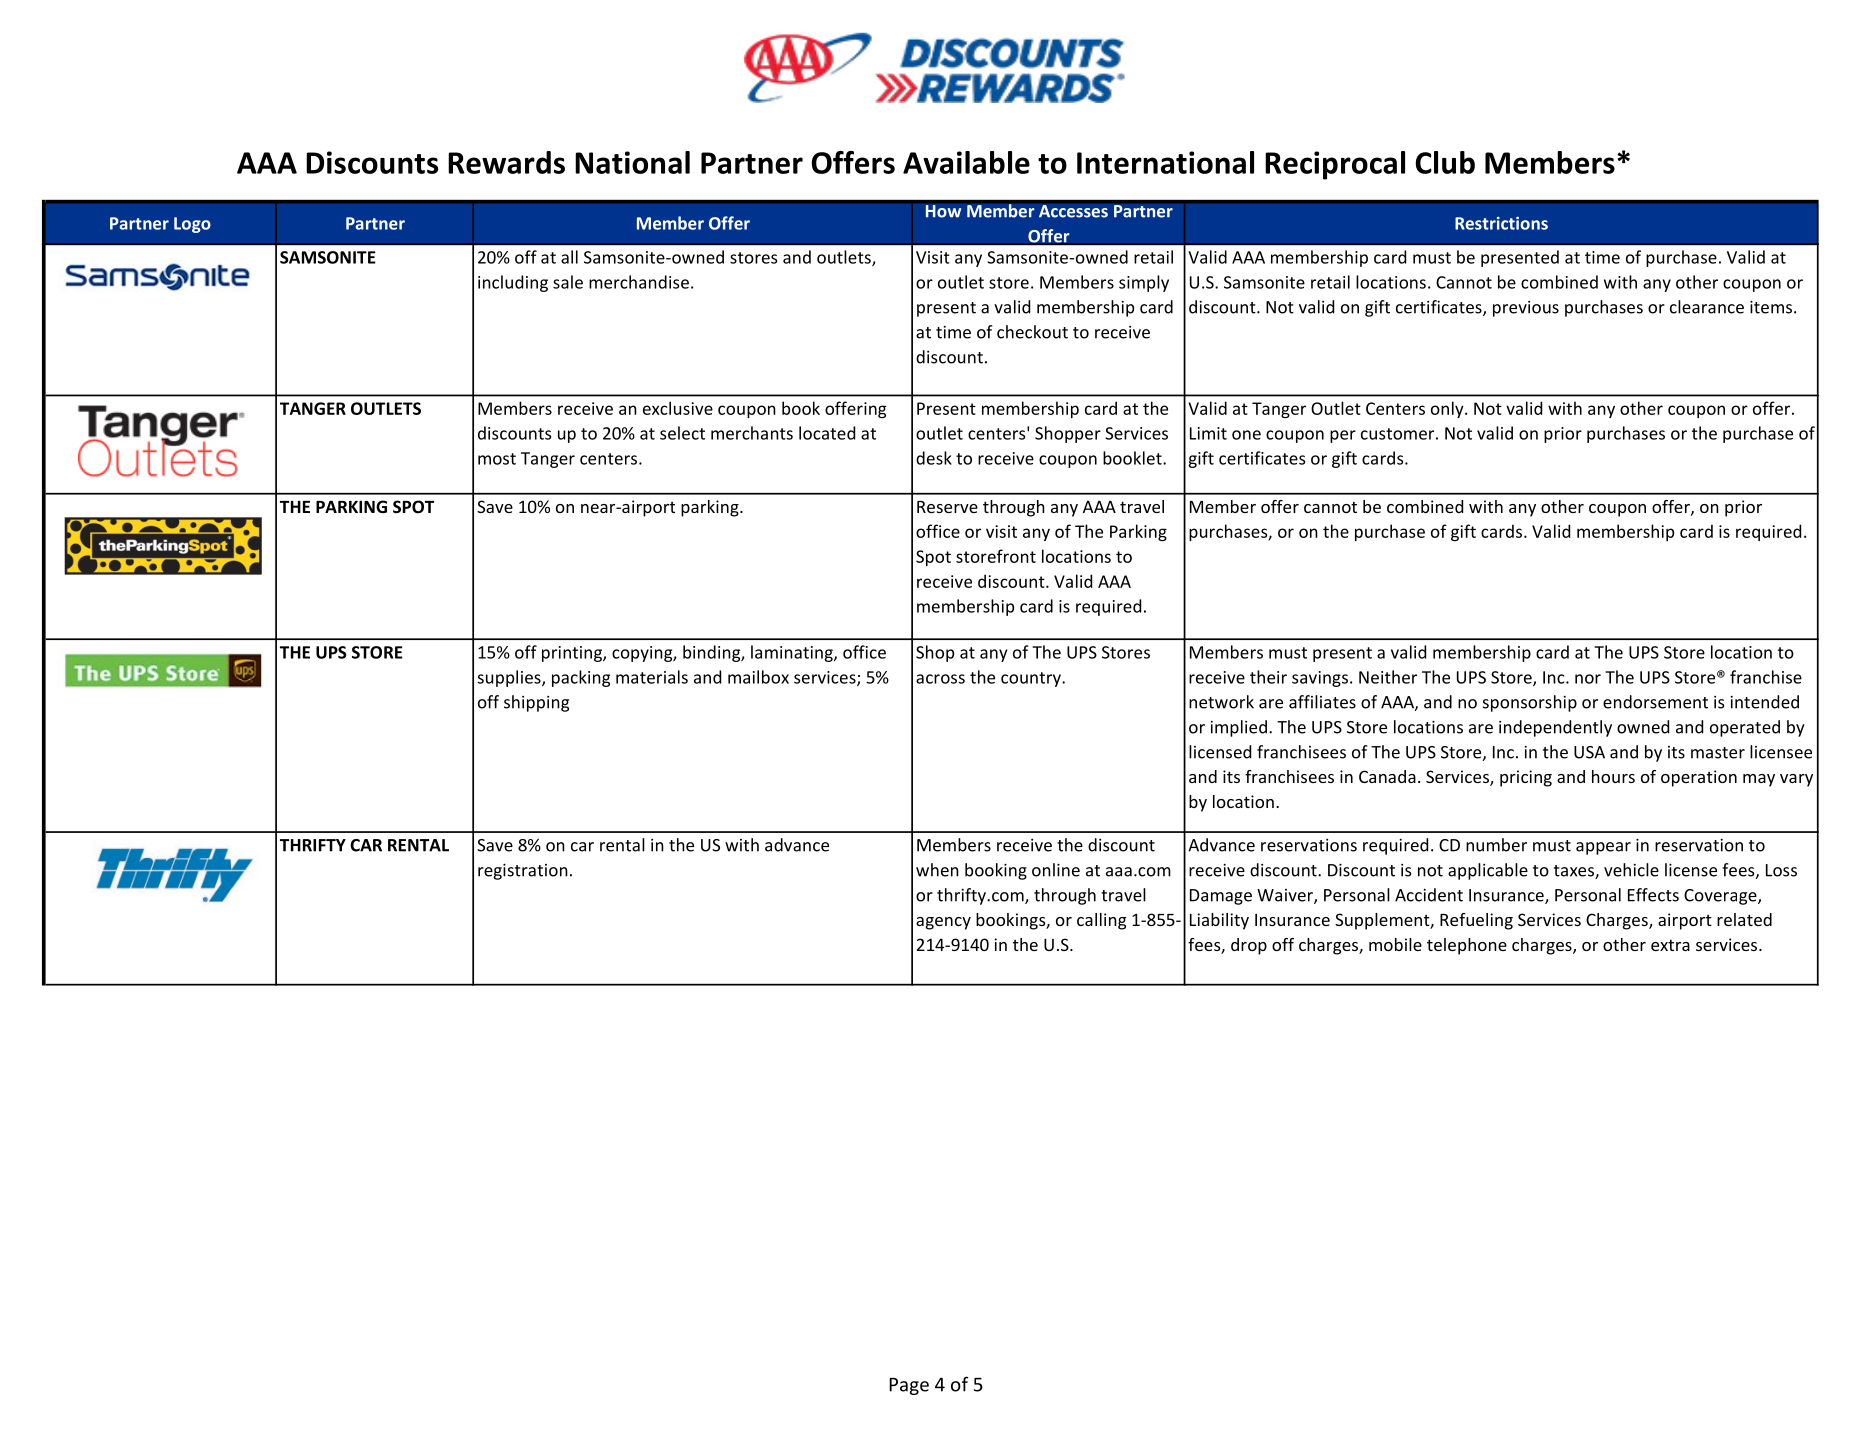  I want to click on Restrictions, so click(1501, 223).
